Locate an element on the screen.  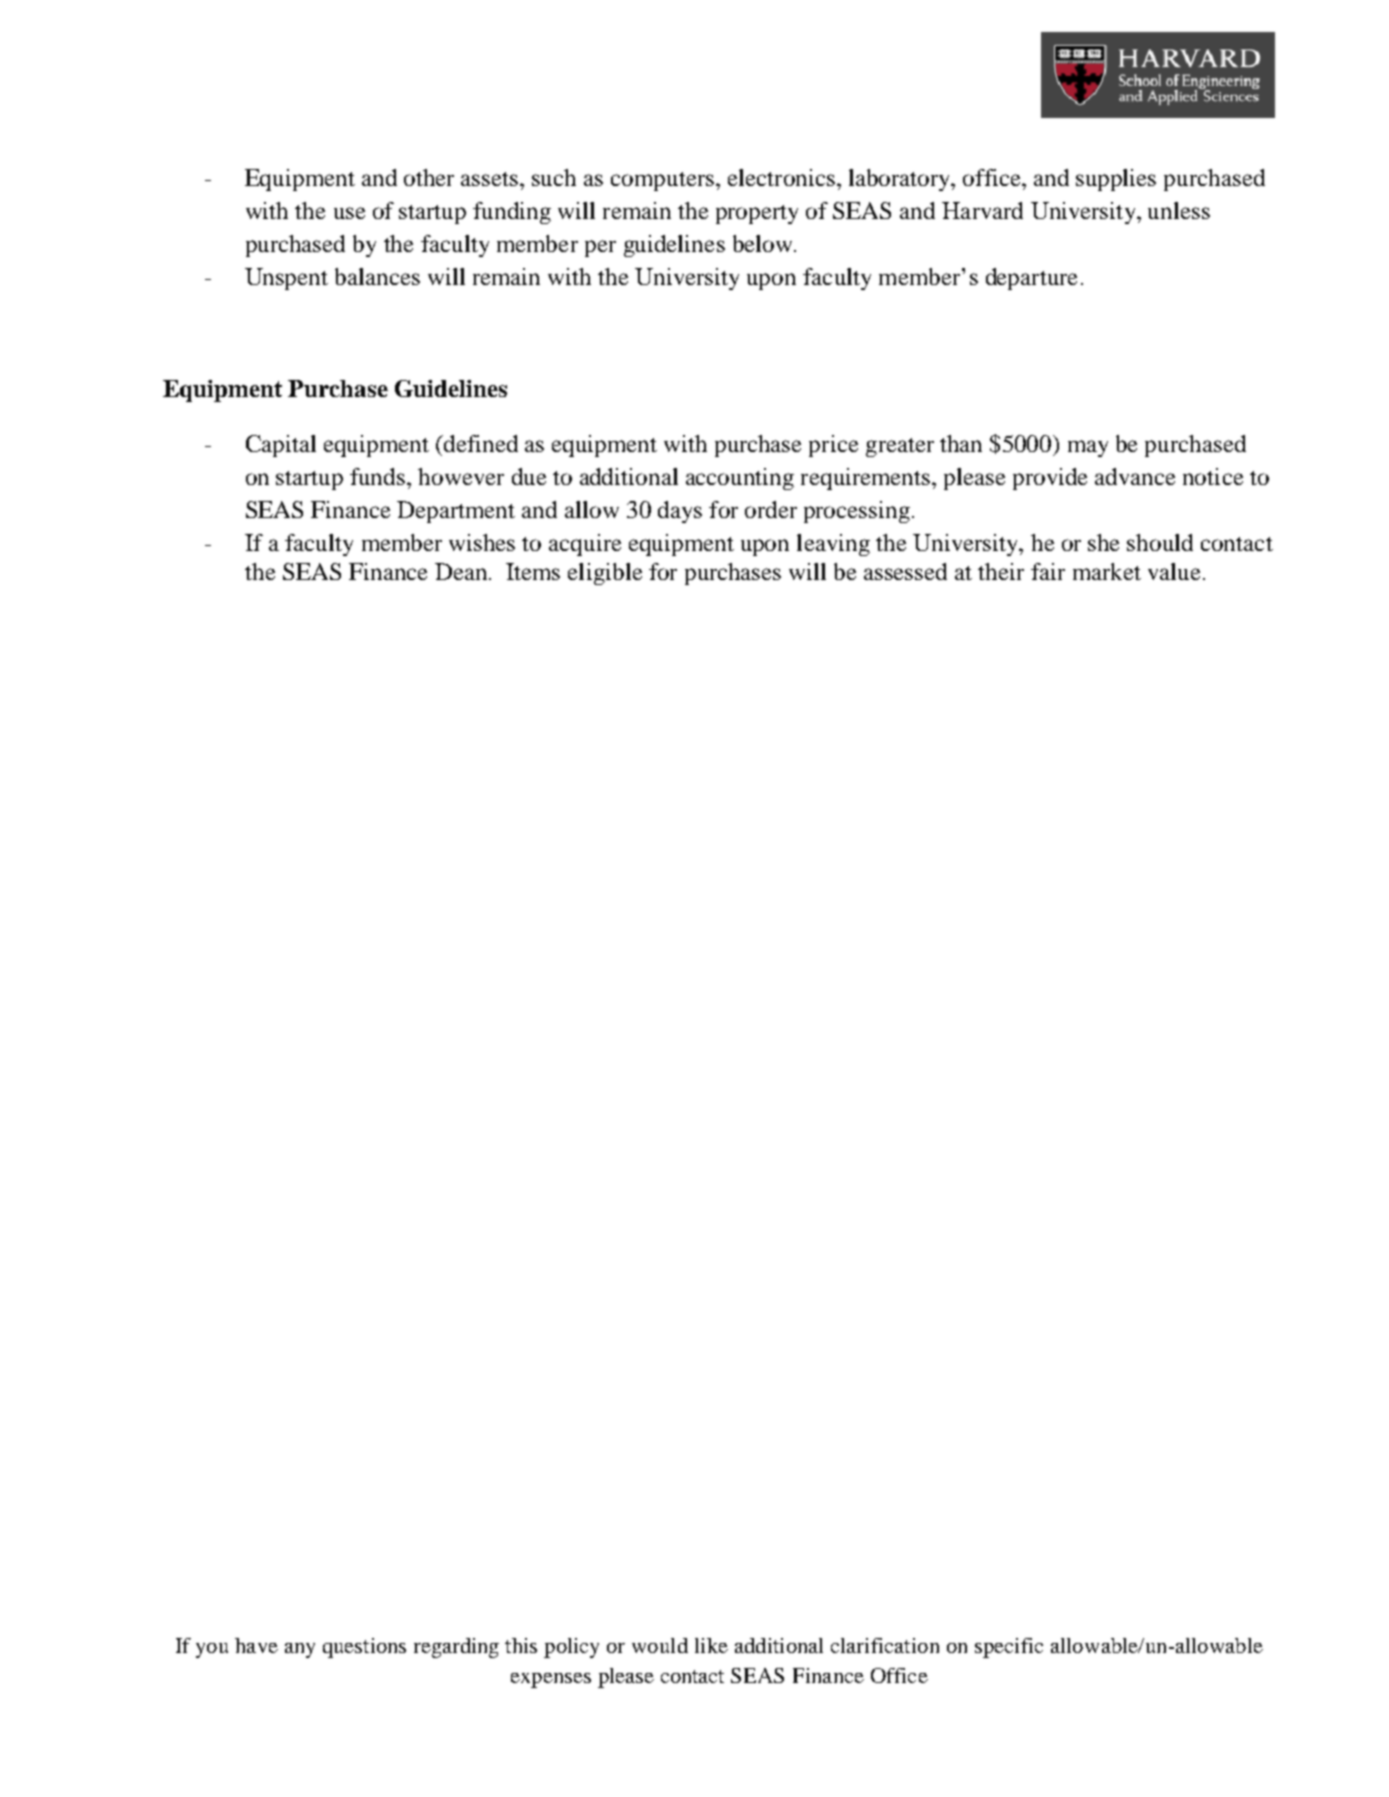
use is located at coordinates (349, 213).
